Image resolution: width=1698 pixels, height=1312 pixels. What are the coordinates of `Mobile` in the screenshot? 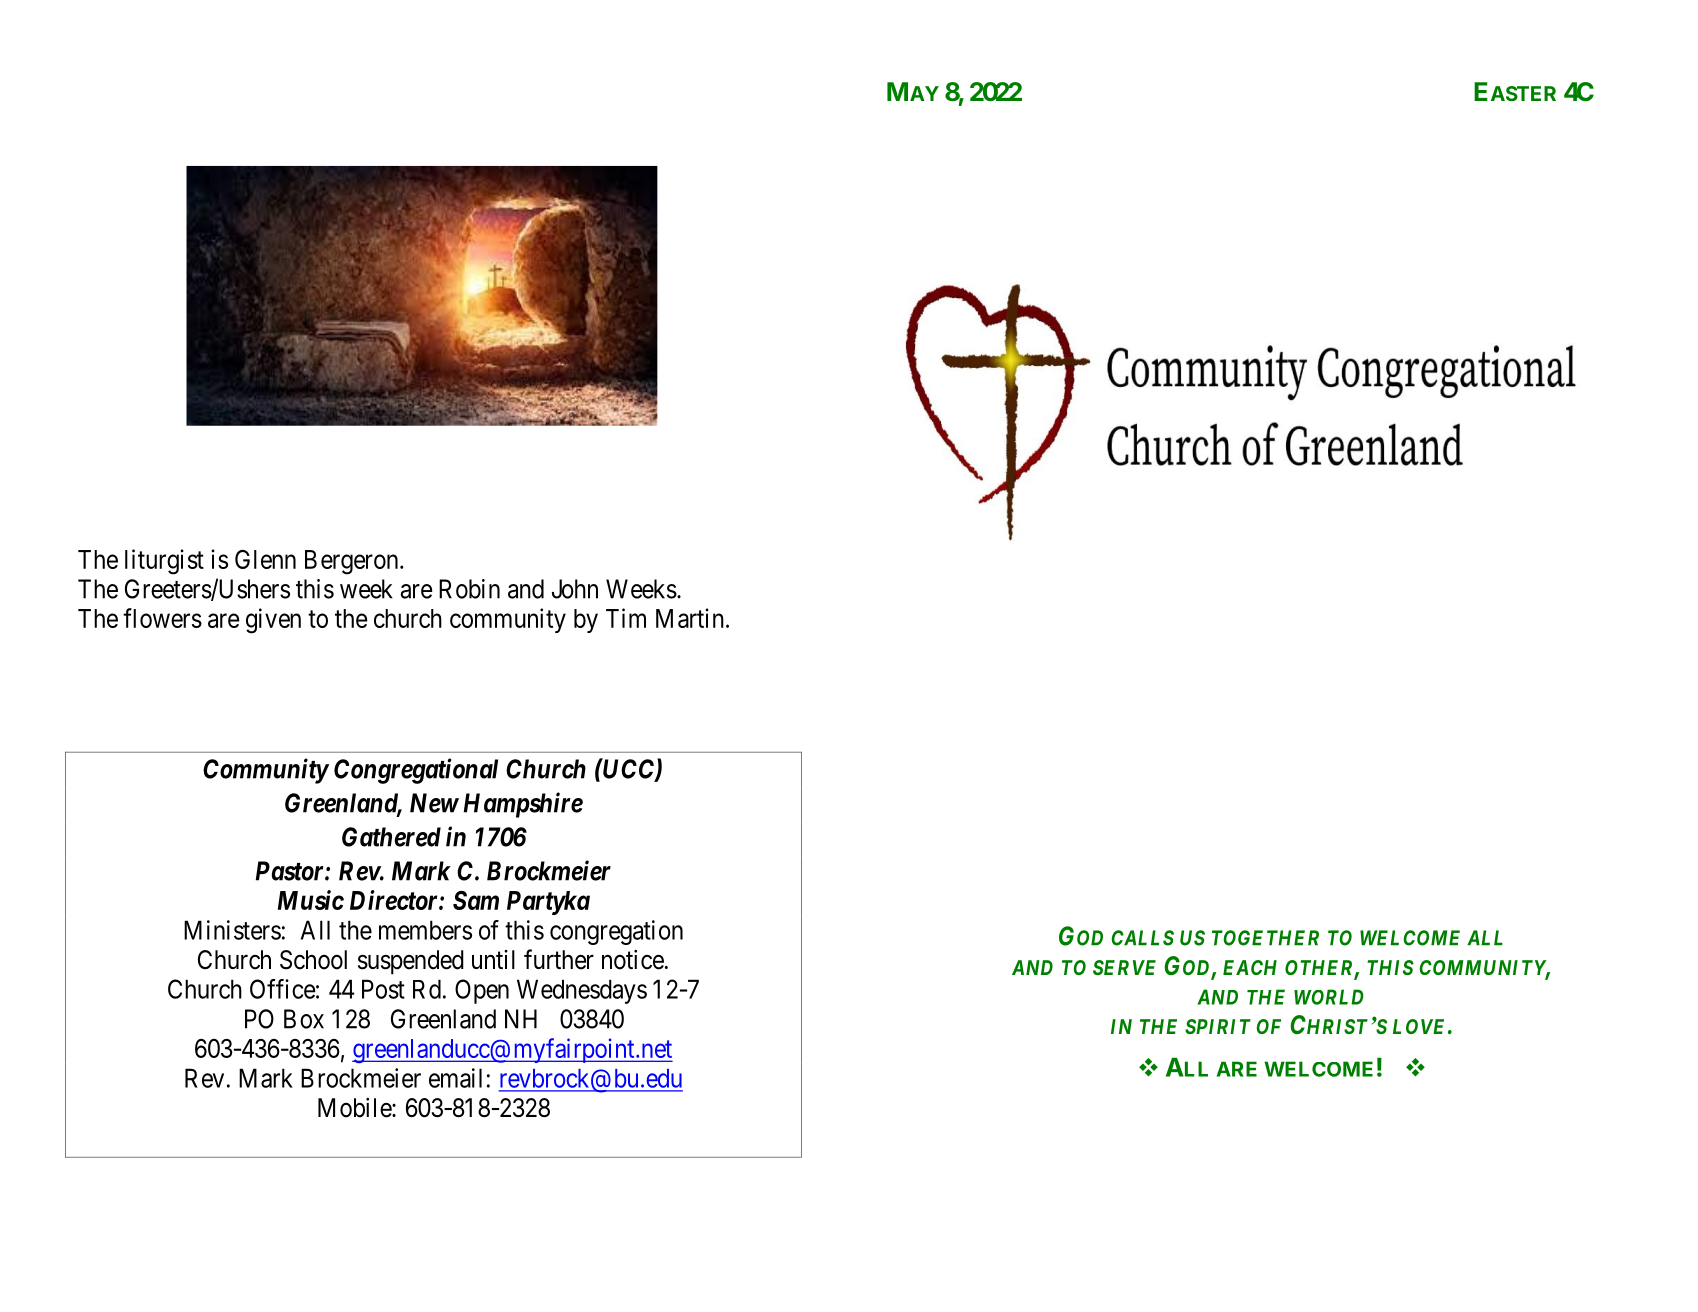 It's located at (355, 1108).
